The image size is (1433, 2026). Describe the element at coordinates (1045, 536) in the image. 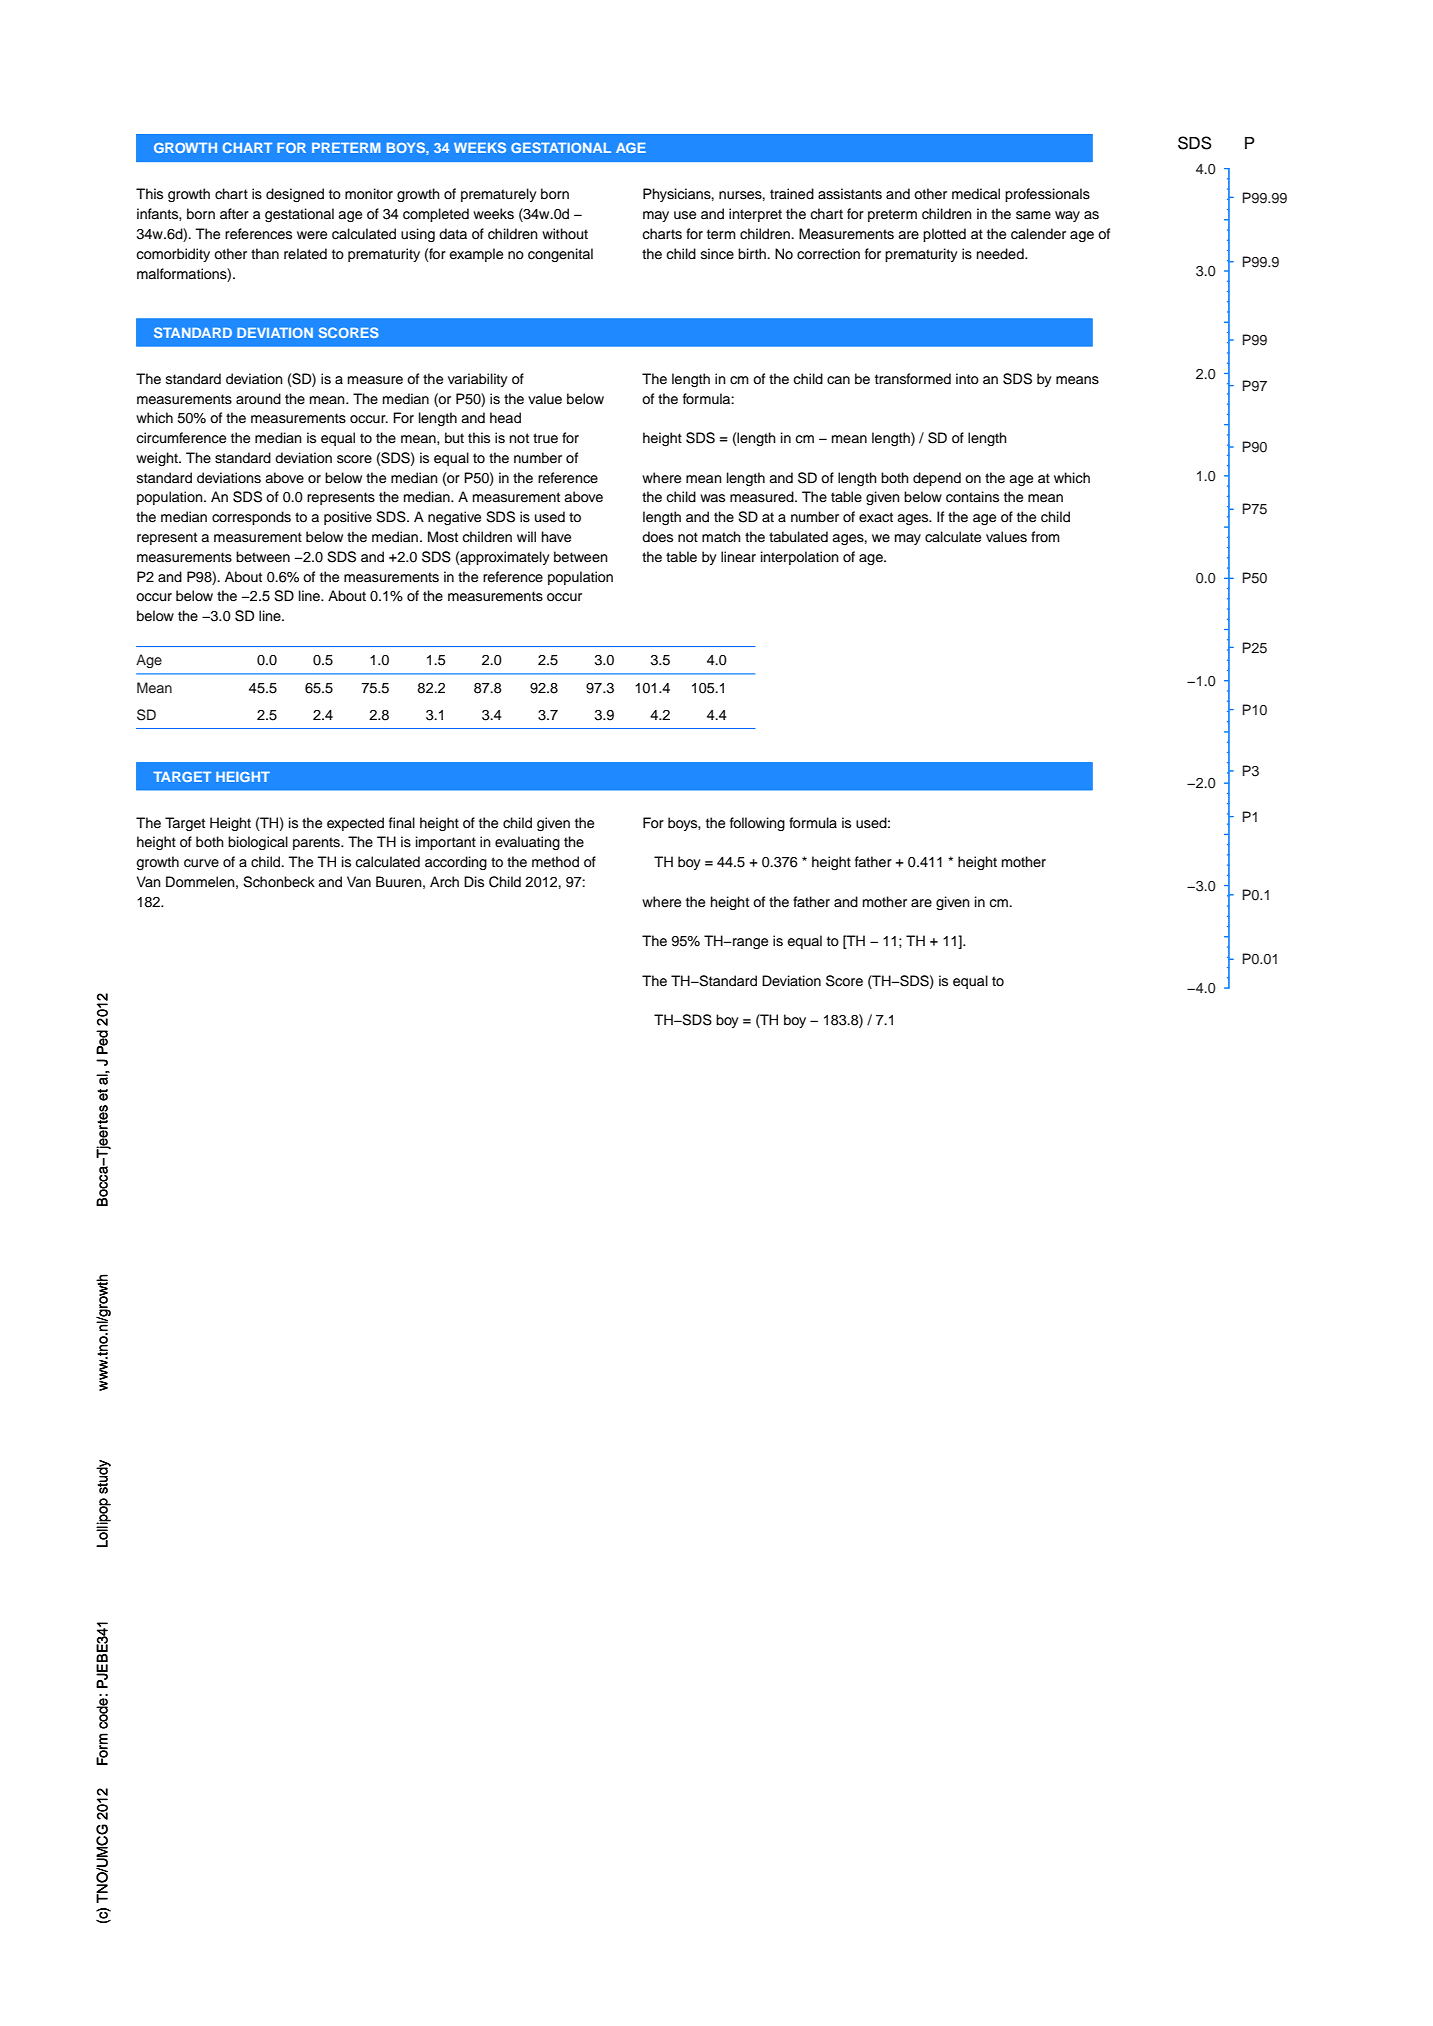

I see `from` at that location.
